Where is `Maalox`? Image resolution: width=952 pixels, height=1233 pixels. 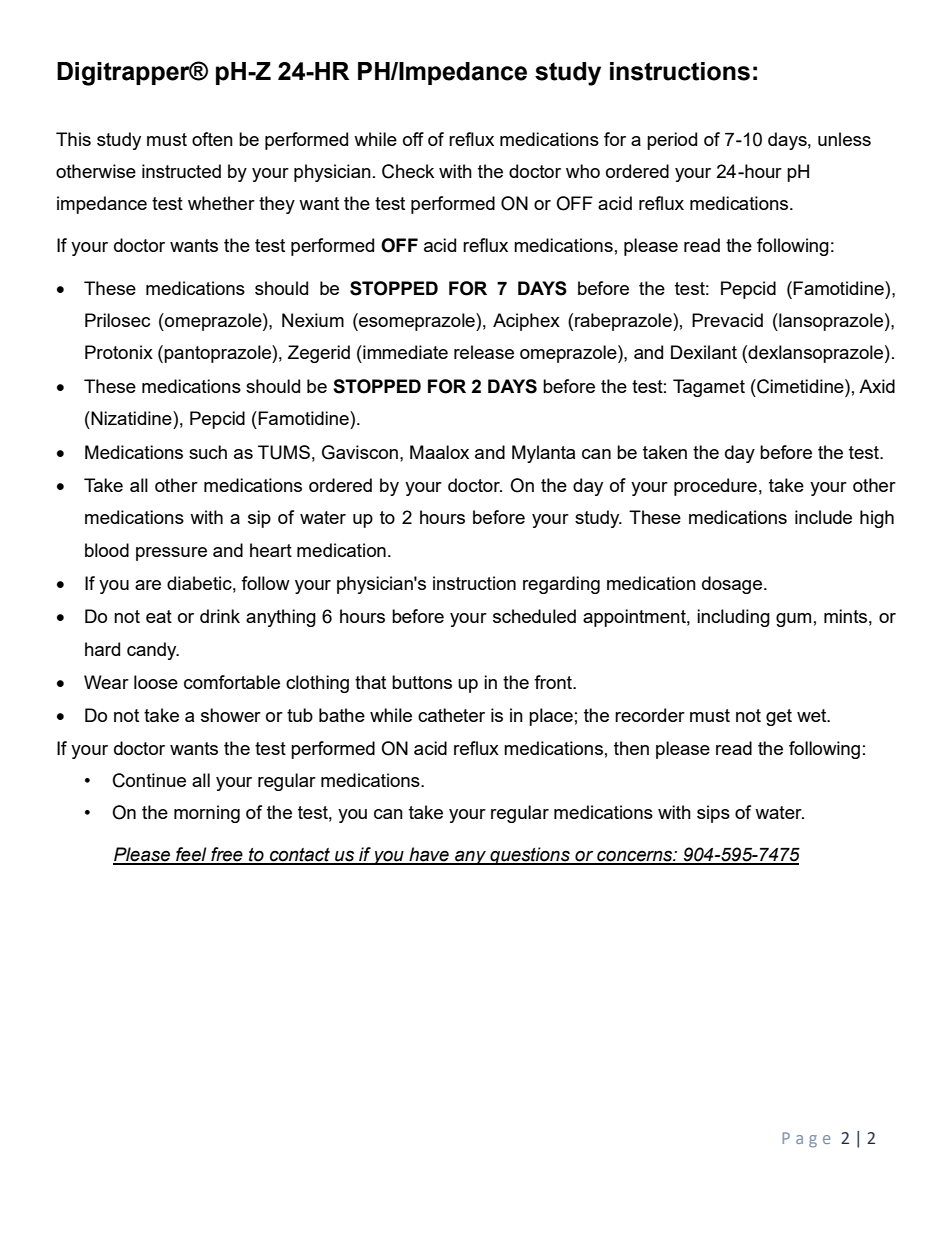 Maalox is located at coordinates (439, 452).
